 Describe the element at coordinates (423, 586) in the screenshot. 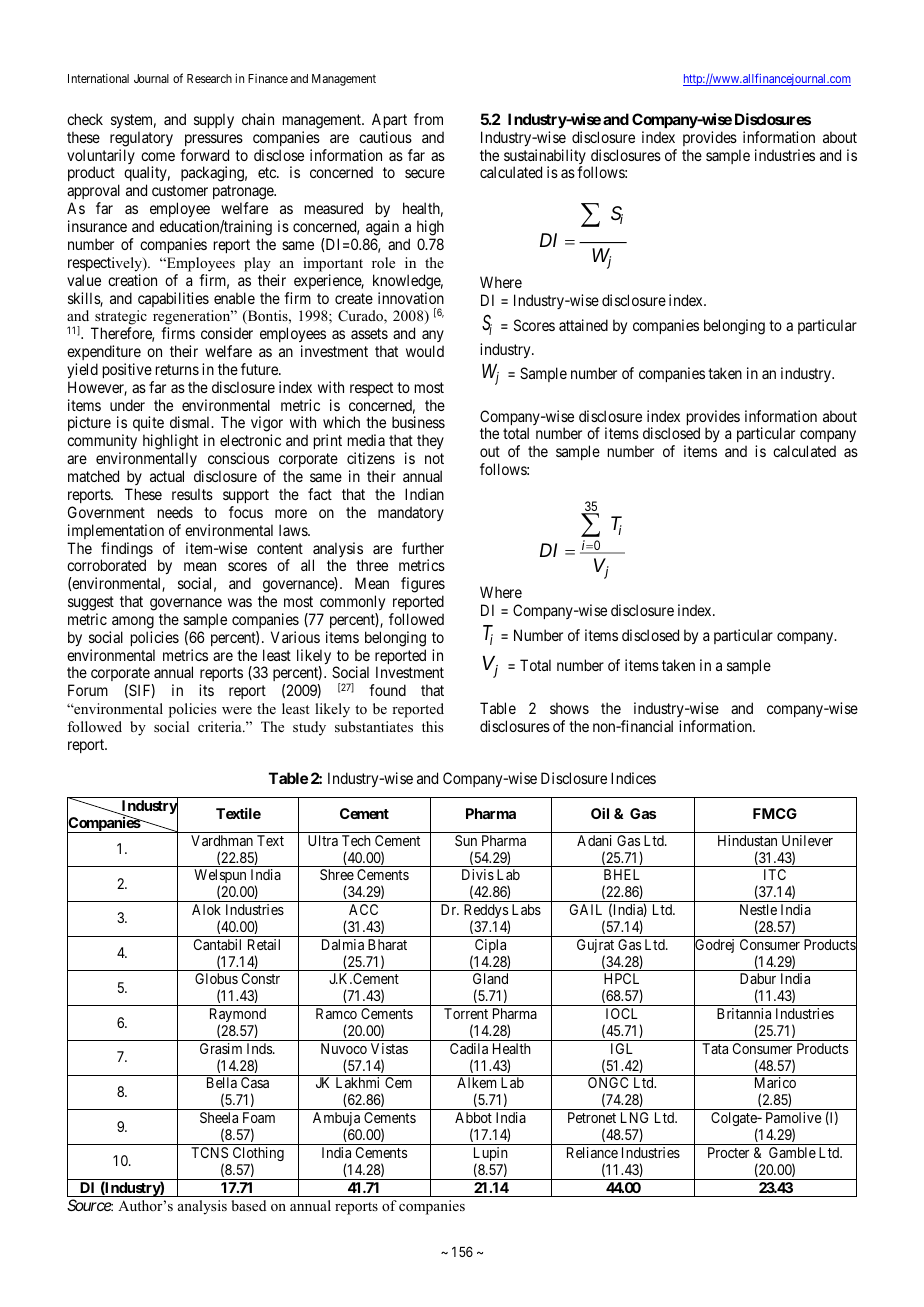

I see `figures` at that location.
